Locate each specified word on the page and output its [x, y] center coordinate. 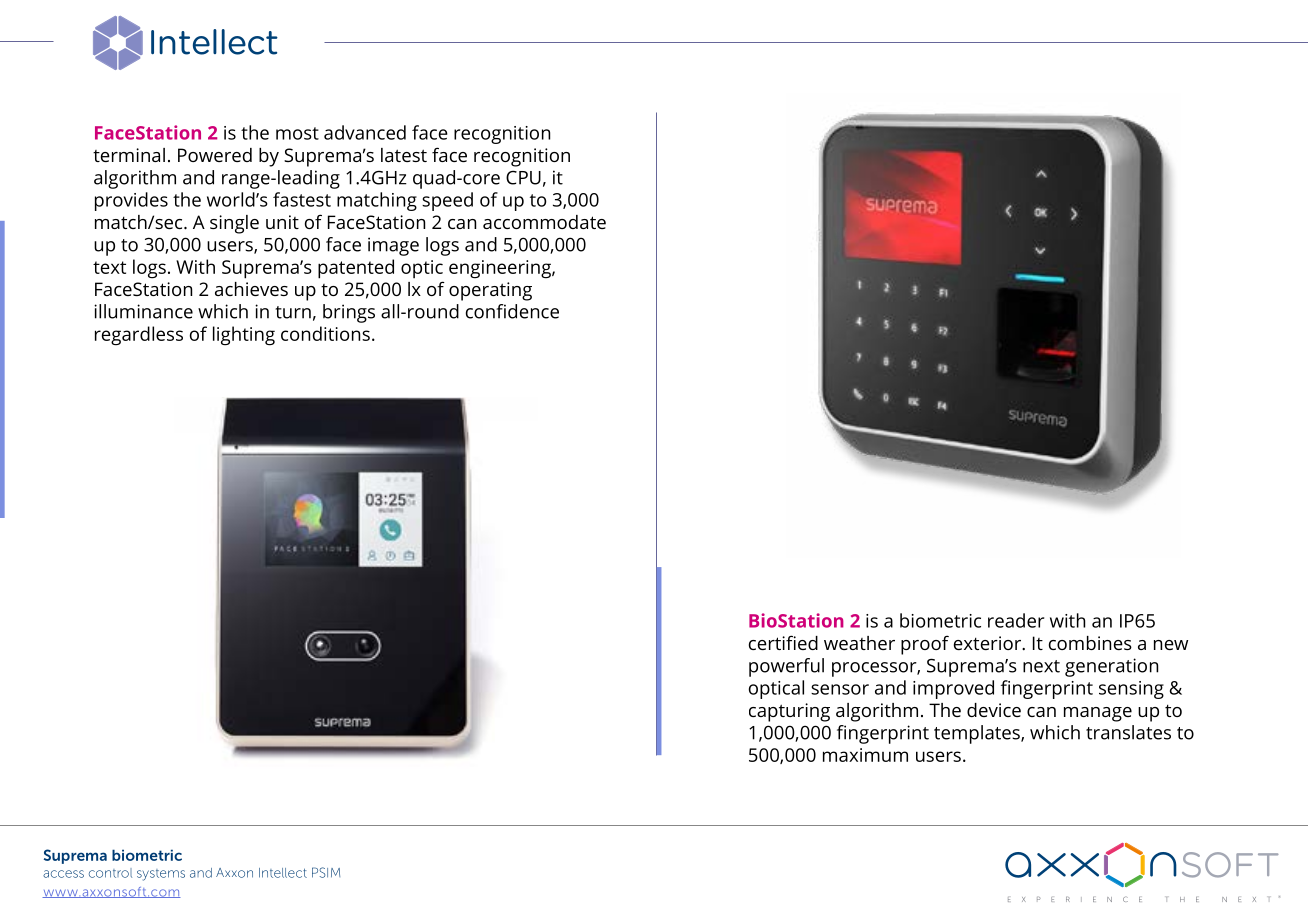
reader [1016, 620]
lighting [244, 336]
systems [161, 875]
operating [490, 291]
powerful [786, 667]
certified [783, 642]
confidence [512, 311]
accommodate [544, 222]
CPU [523, 178]
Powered [215, 155]
